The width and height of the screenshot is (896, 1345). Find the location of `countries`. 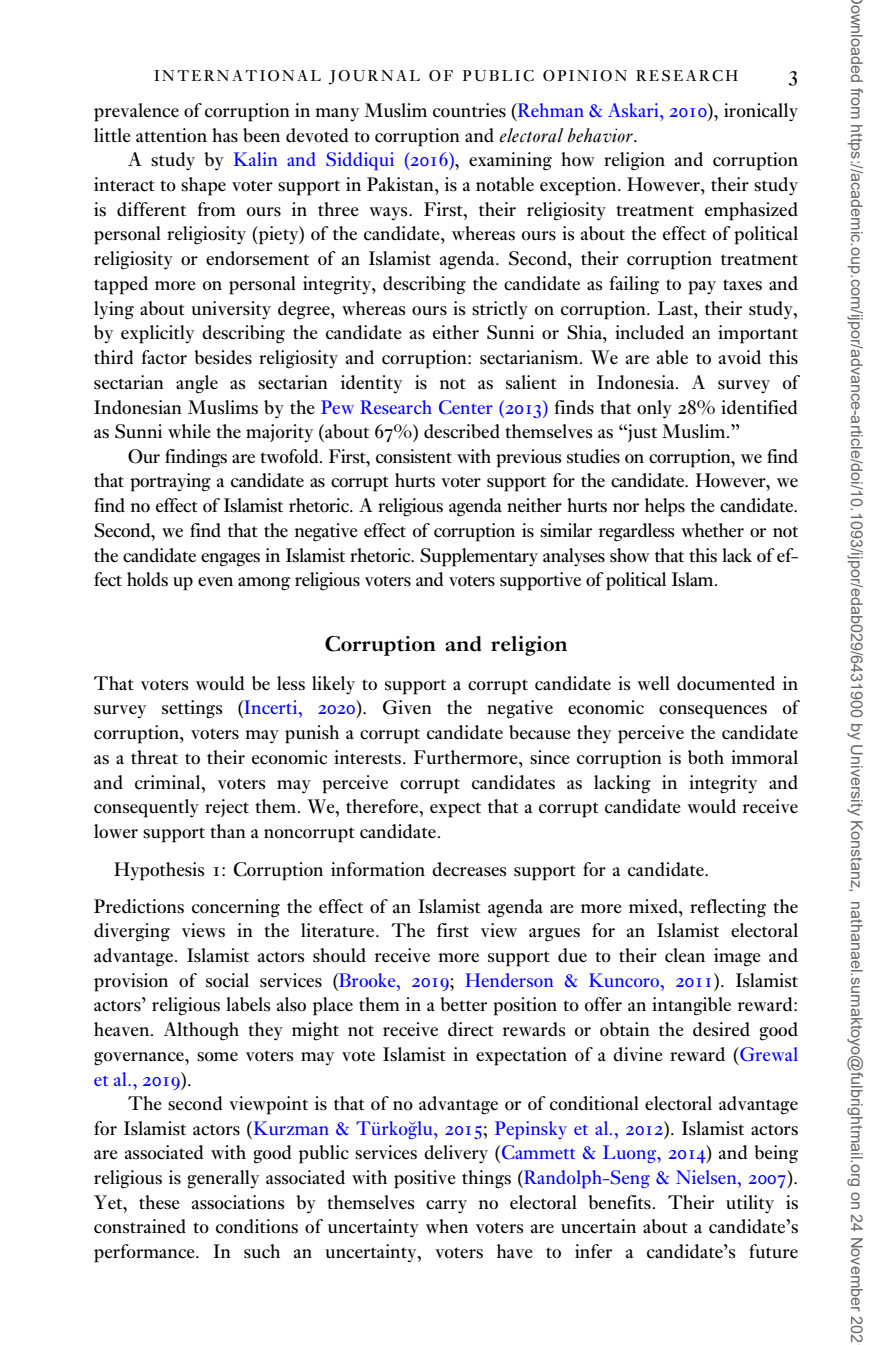

countries is located at coordinates (469, 110).
